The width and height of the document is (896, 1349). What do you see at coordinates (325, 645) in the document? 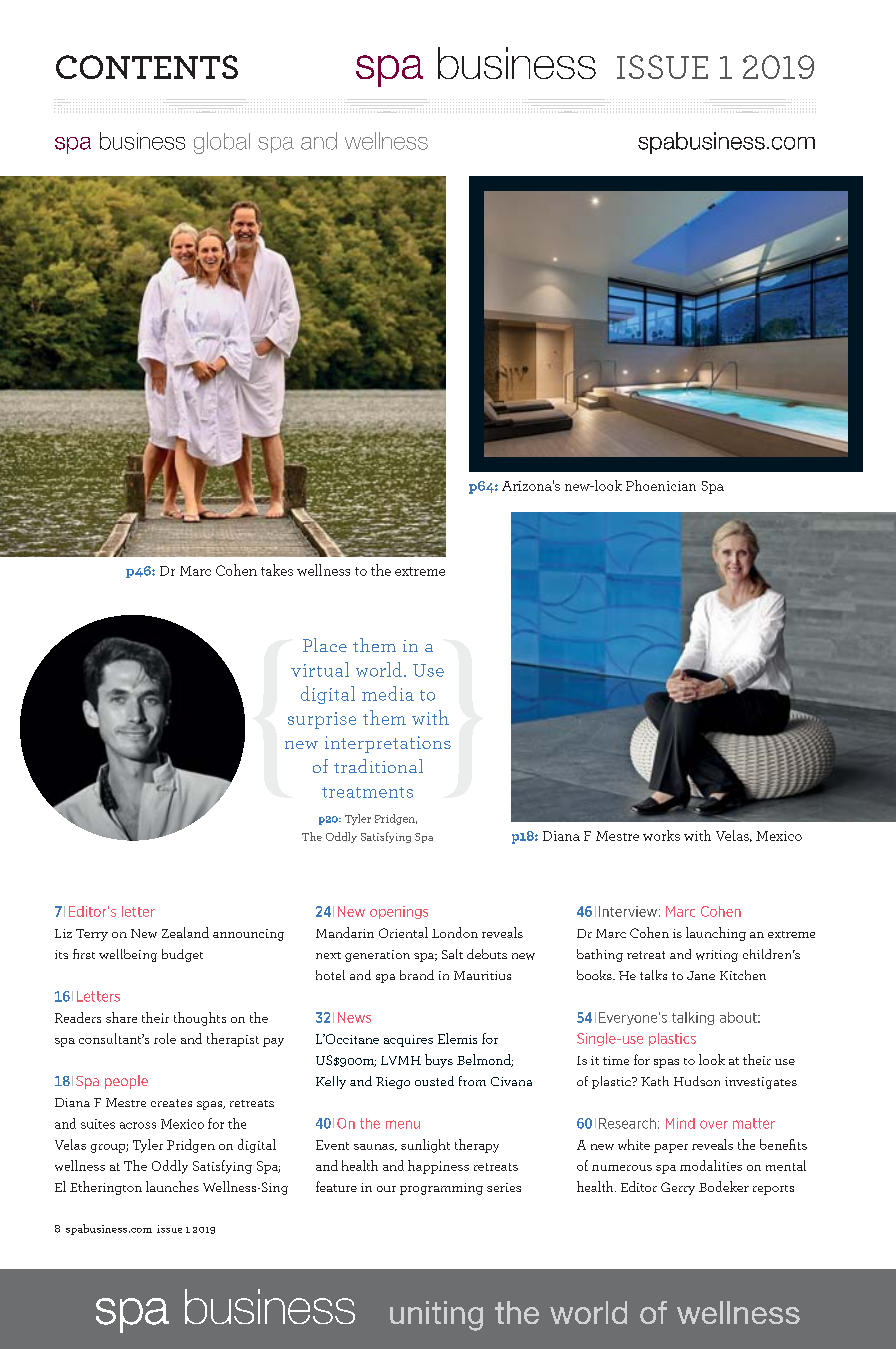
I see `Place` at bounding box center [325, 645].
